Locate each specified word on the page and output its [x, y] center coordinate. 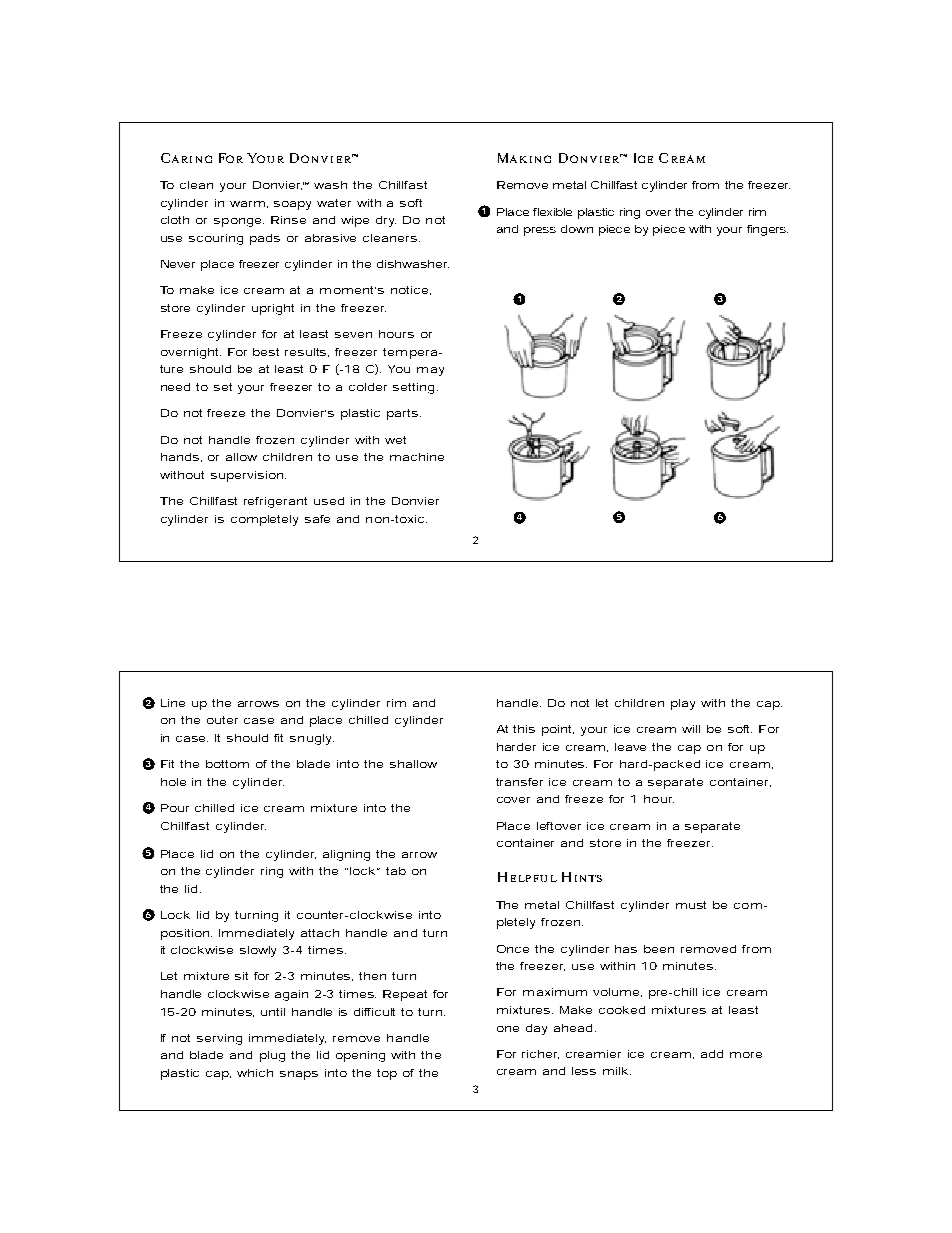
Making [524, 158]
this [524, 729]
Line [173, 703]
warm [247, 204]
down [577, 229]
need [175, 387]
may [430, 371]
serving [219, 1039]
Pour [175, 808]
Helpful [527, 877]
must [691, 905]
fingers [766, 230]
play [683, 704]
